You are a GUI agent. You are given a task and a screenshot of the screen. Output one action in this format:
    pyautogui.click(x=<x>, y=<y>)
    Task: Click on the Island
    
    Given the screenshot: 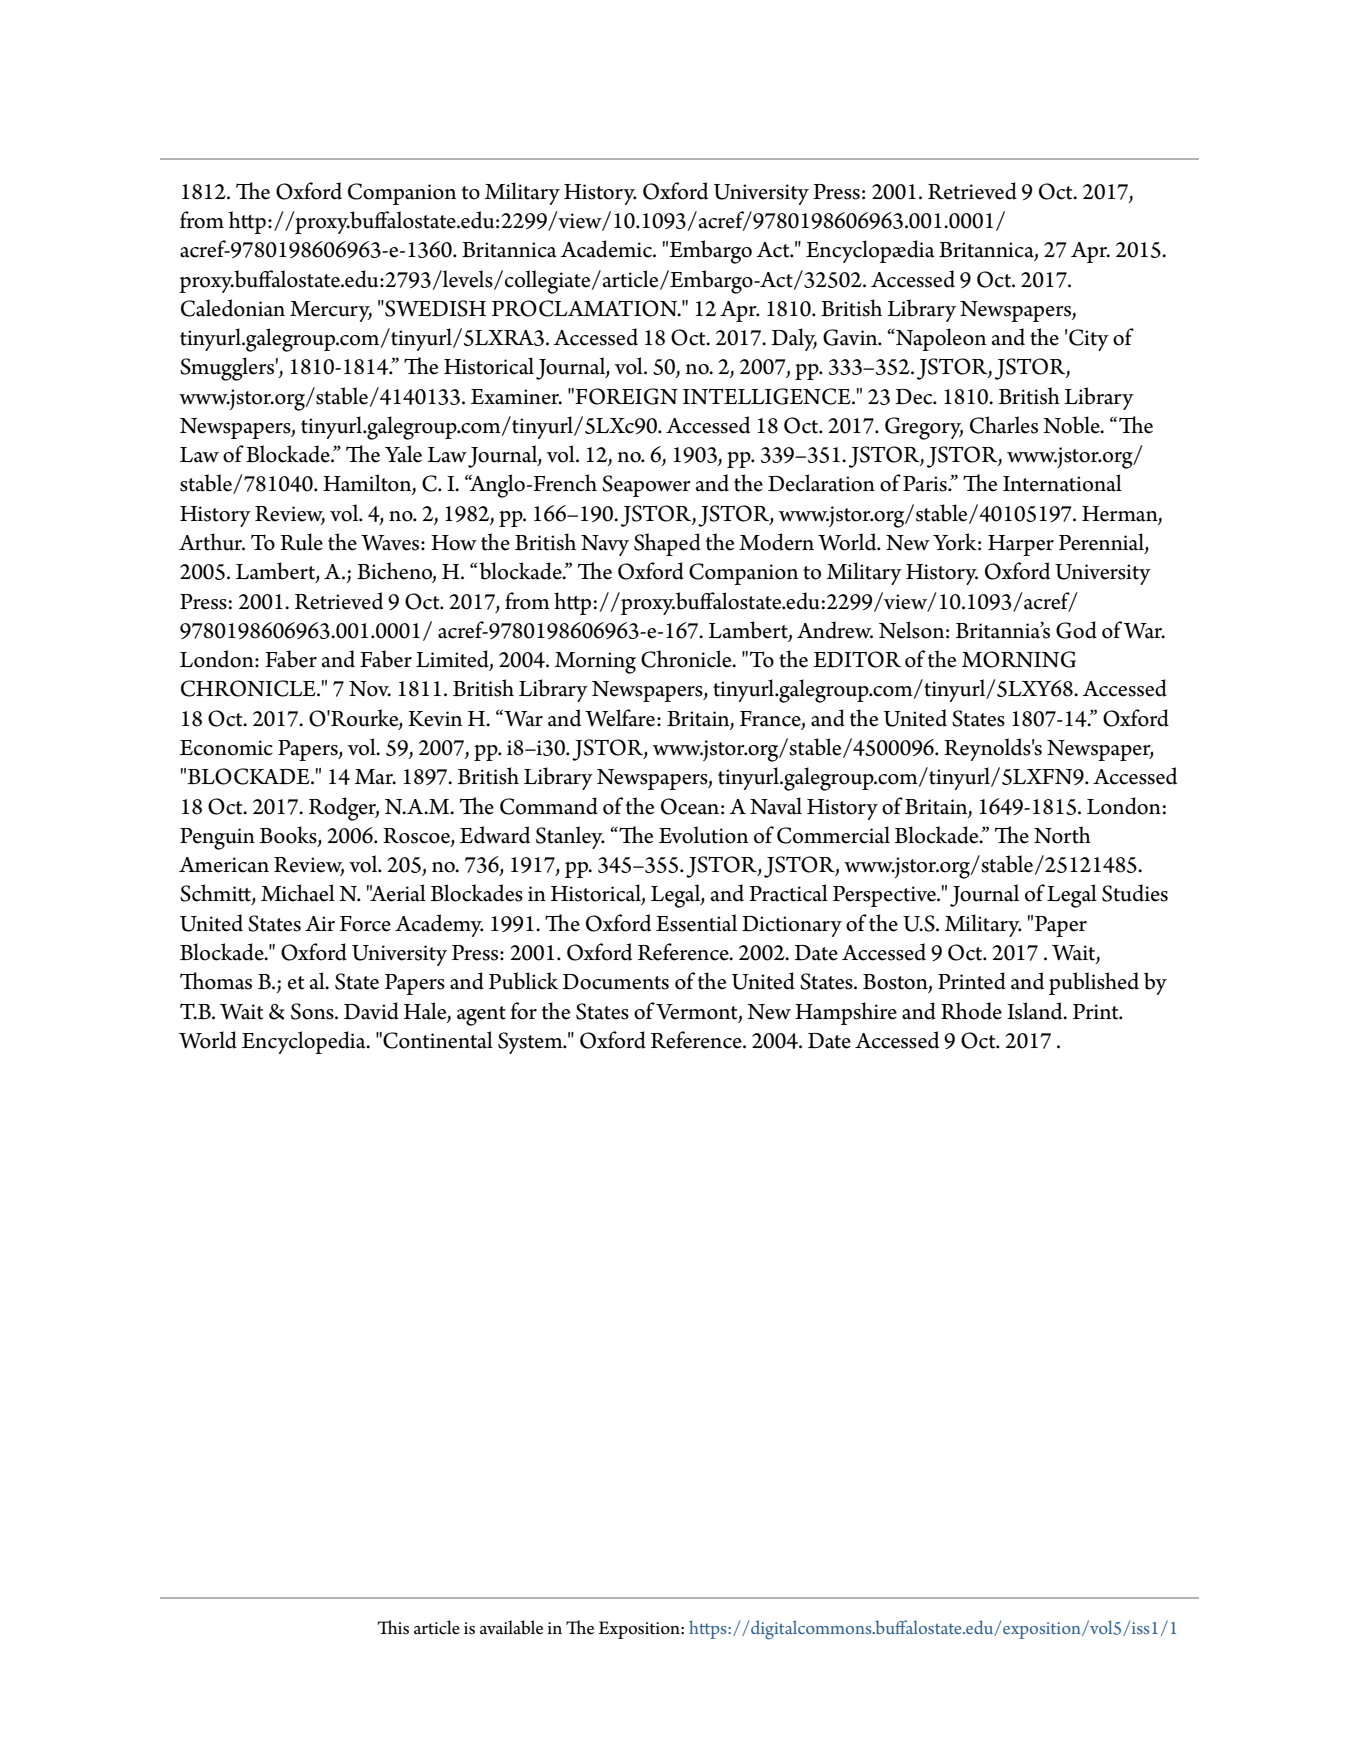 What is the action you would take?
    pyautogui.click(x=1036, y=1011)
